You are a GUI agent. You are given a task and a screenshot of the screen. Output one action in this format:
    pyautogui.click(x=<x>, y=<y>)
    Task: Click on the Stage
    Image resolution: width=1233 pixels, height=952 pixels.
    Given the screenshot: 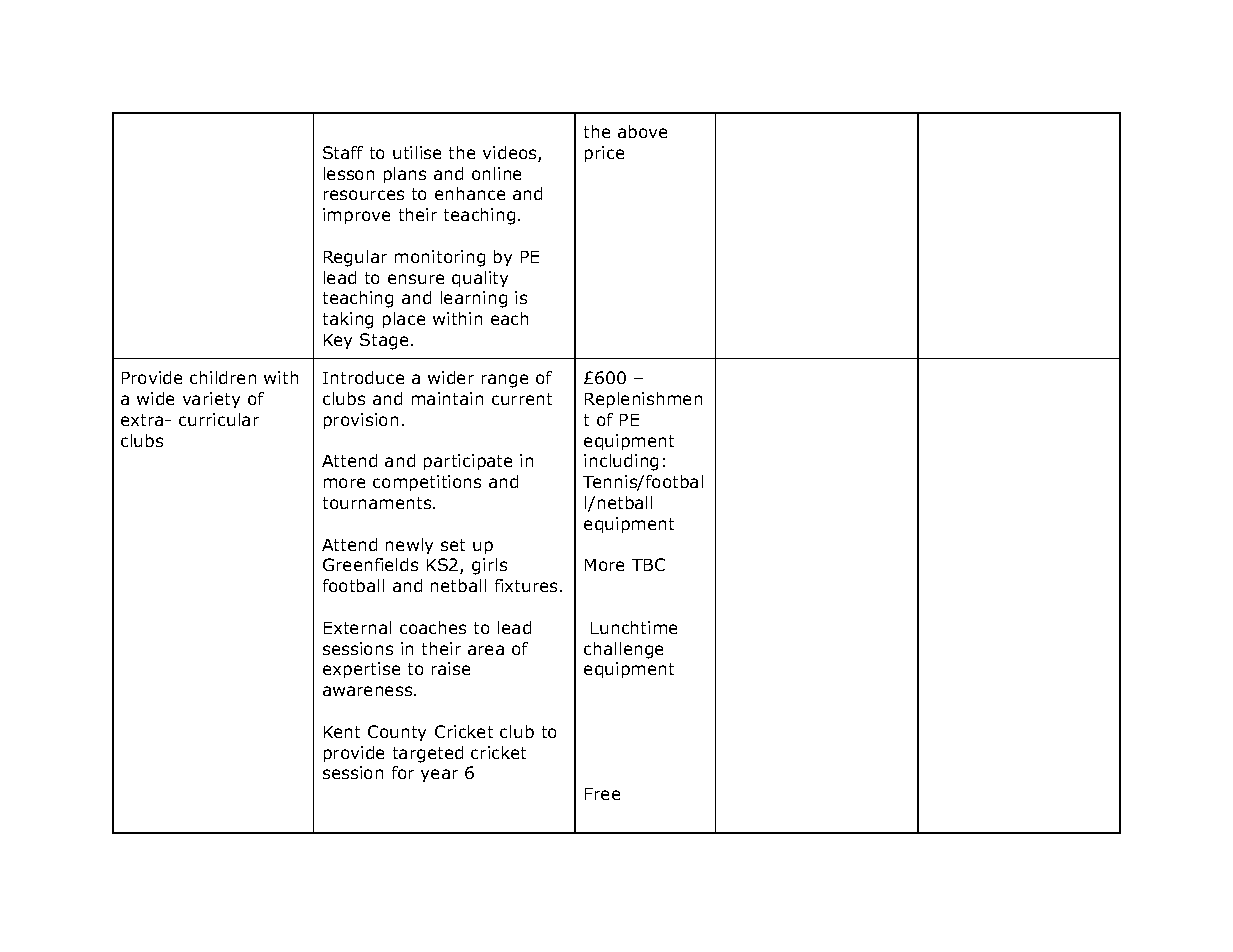 What is the action you would take?
    pyautogui.click(x=384, y=341)
